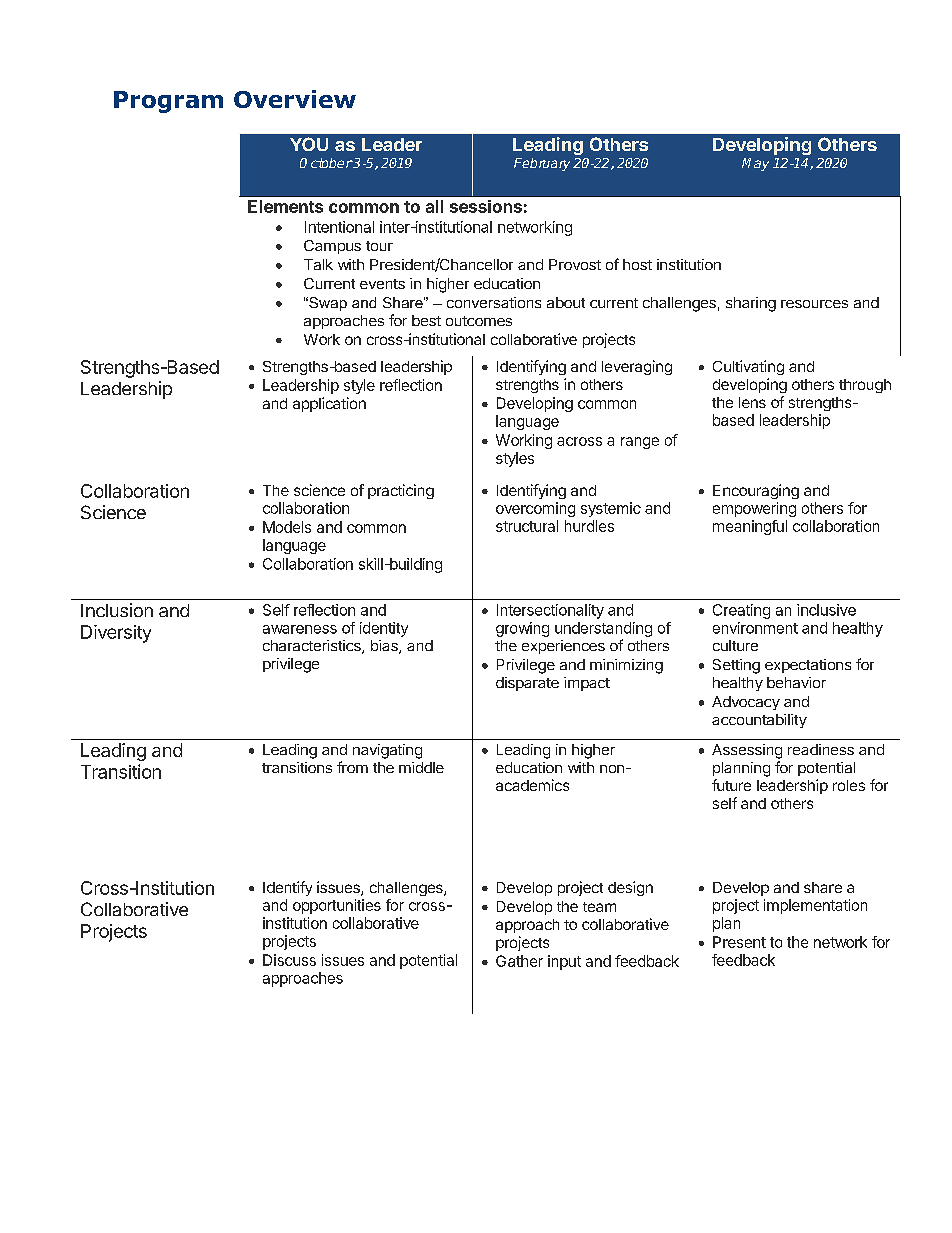 This screenshot has width=952, height=1233. I want to click on expectations, so click(808, 666).
